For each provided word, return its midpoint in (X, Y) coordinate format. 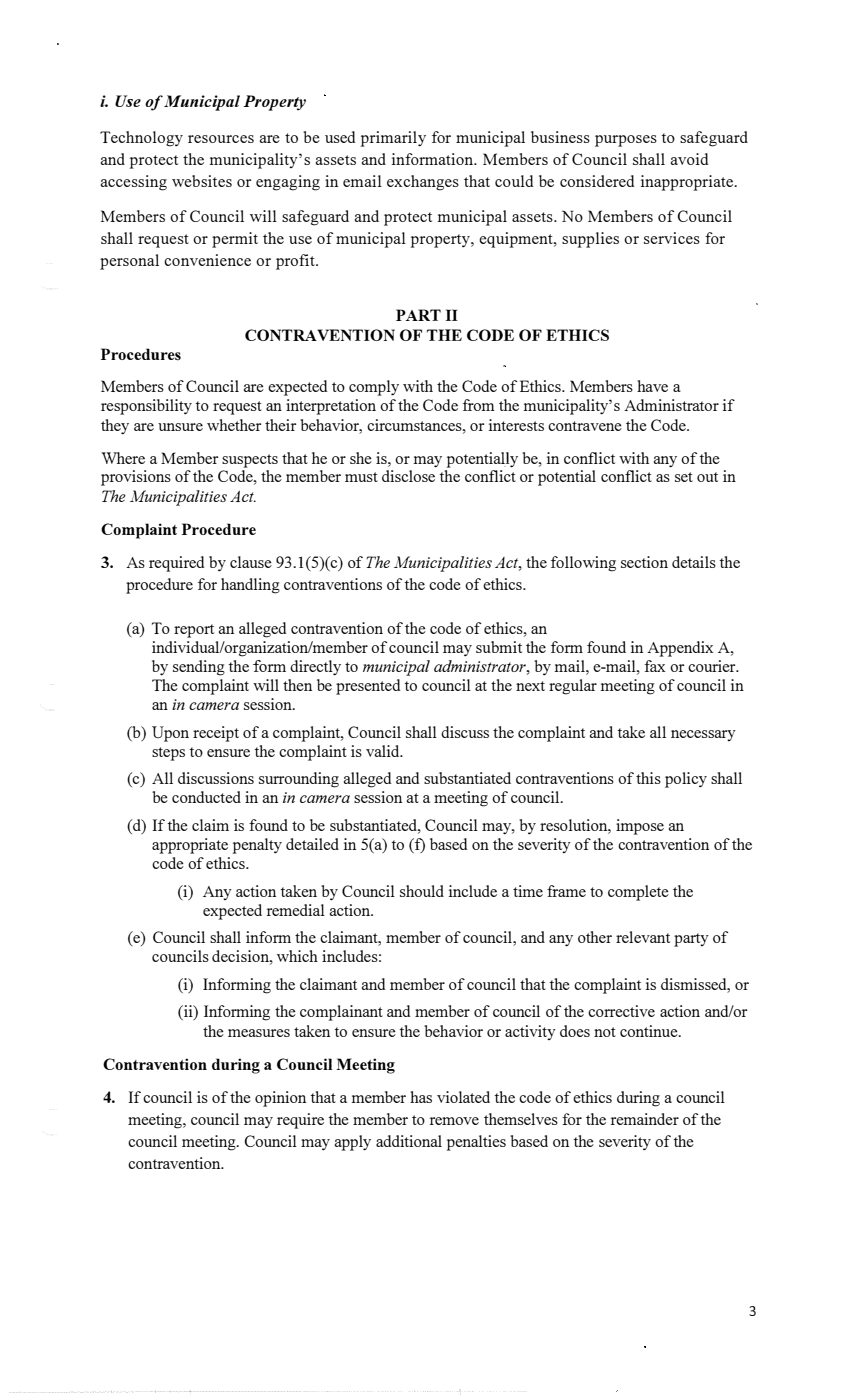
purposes (626, 141)
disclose (408, 476)
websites (202, 181)
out (707, 477)
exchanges (423, 183)
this (648, 778)
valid (384, 751)
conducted (206, 797)
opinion (280, 1099)
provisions (136, 478)
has (421, 1097)
